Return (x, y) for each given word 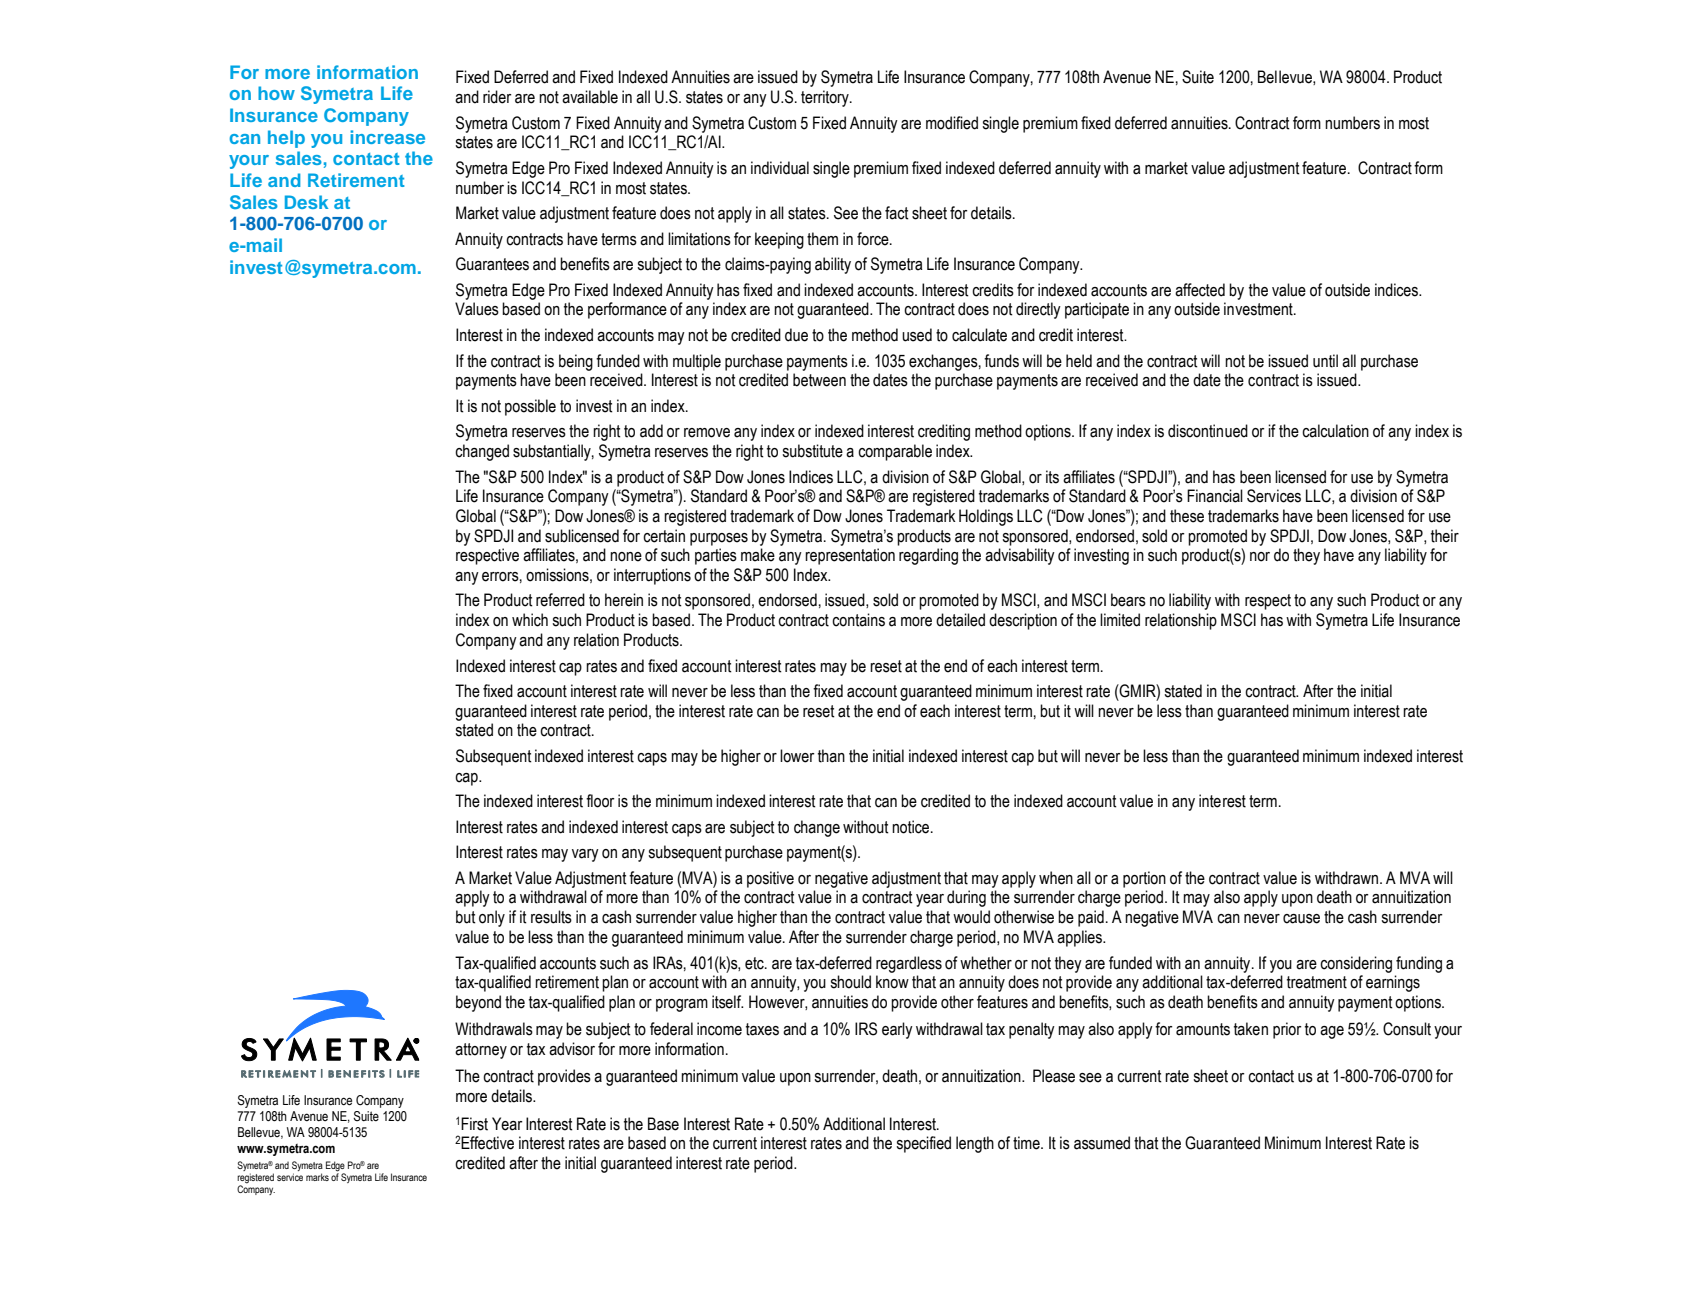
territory (826, 98)
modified (952, 123)
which (530, 620)
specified (923, 1144)
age (1332, 1032)
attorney (481, 1051)
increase (387, 137)
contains (858, 620)
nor (1260, 557)
